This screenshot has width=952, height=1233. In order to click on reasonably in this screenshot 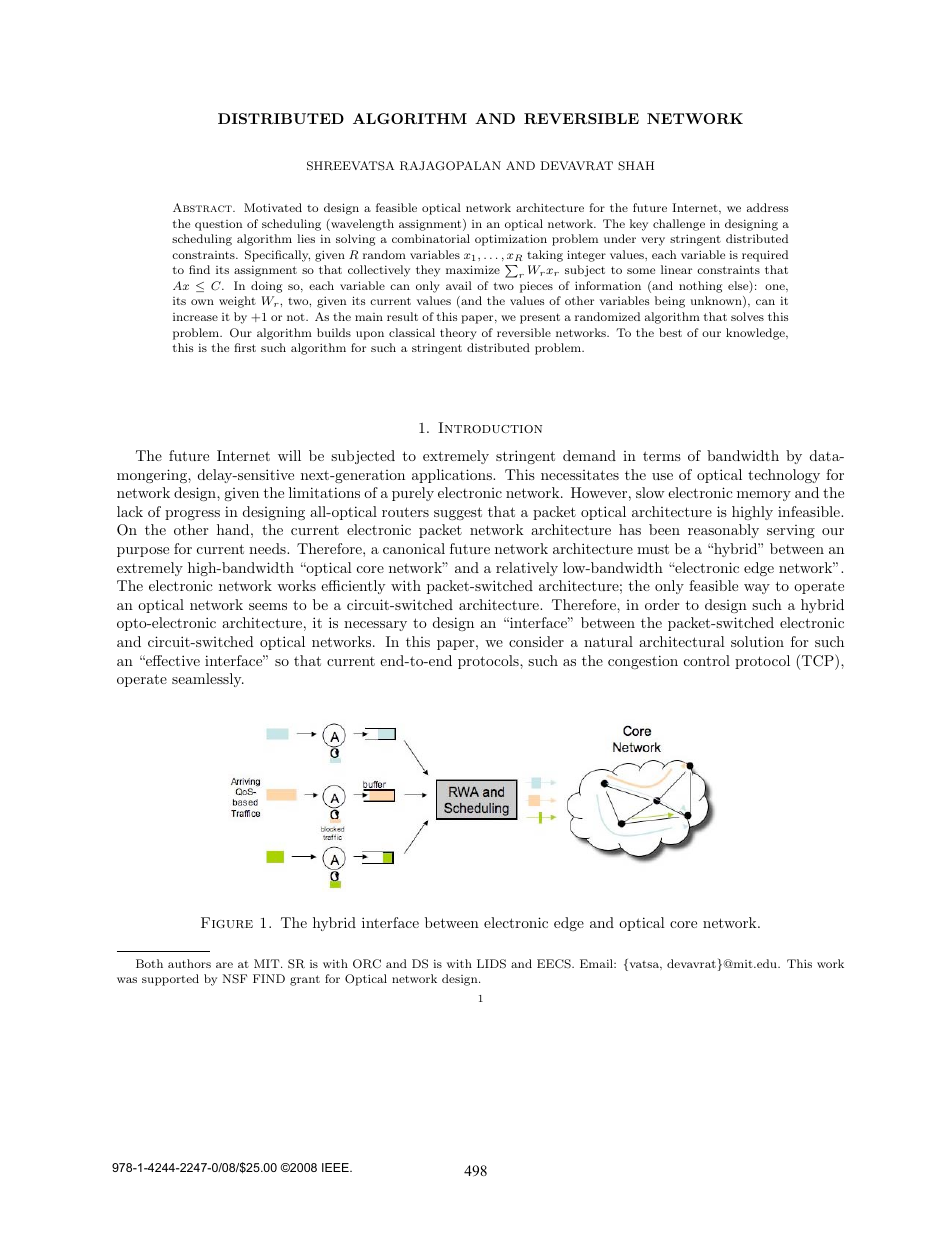, I will do `click(723, 531)`.
